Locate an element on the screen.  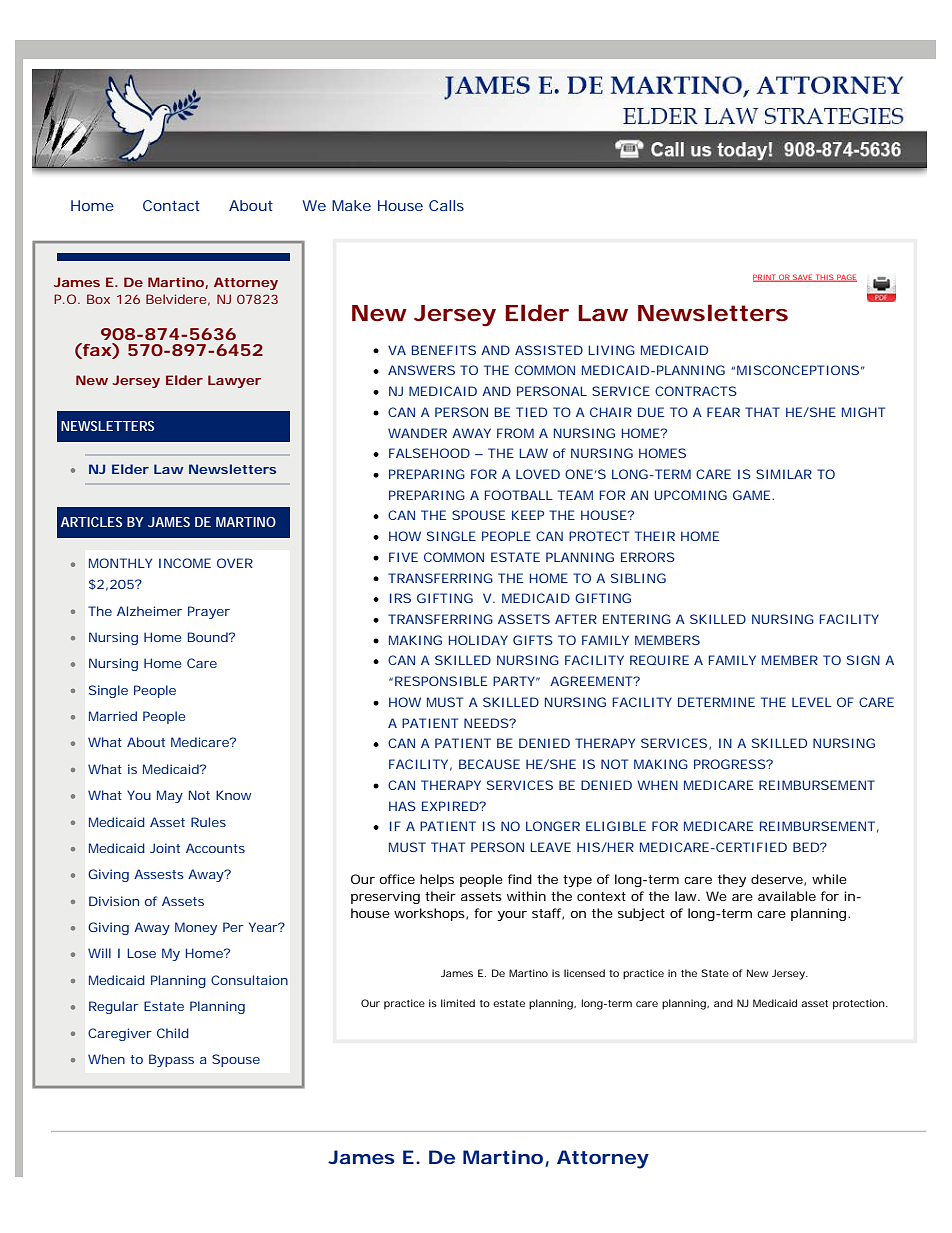
Contact is located at coordinates (171, 205).
